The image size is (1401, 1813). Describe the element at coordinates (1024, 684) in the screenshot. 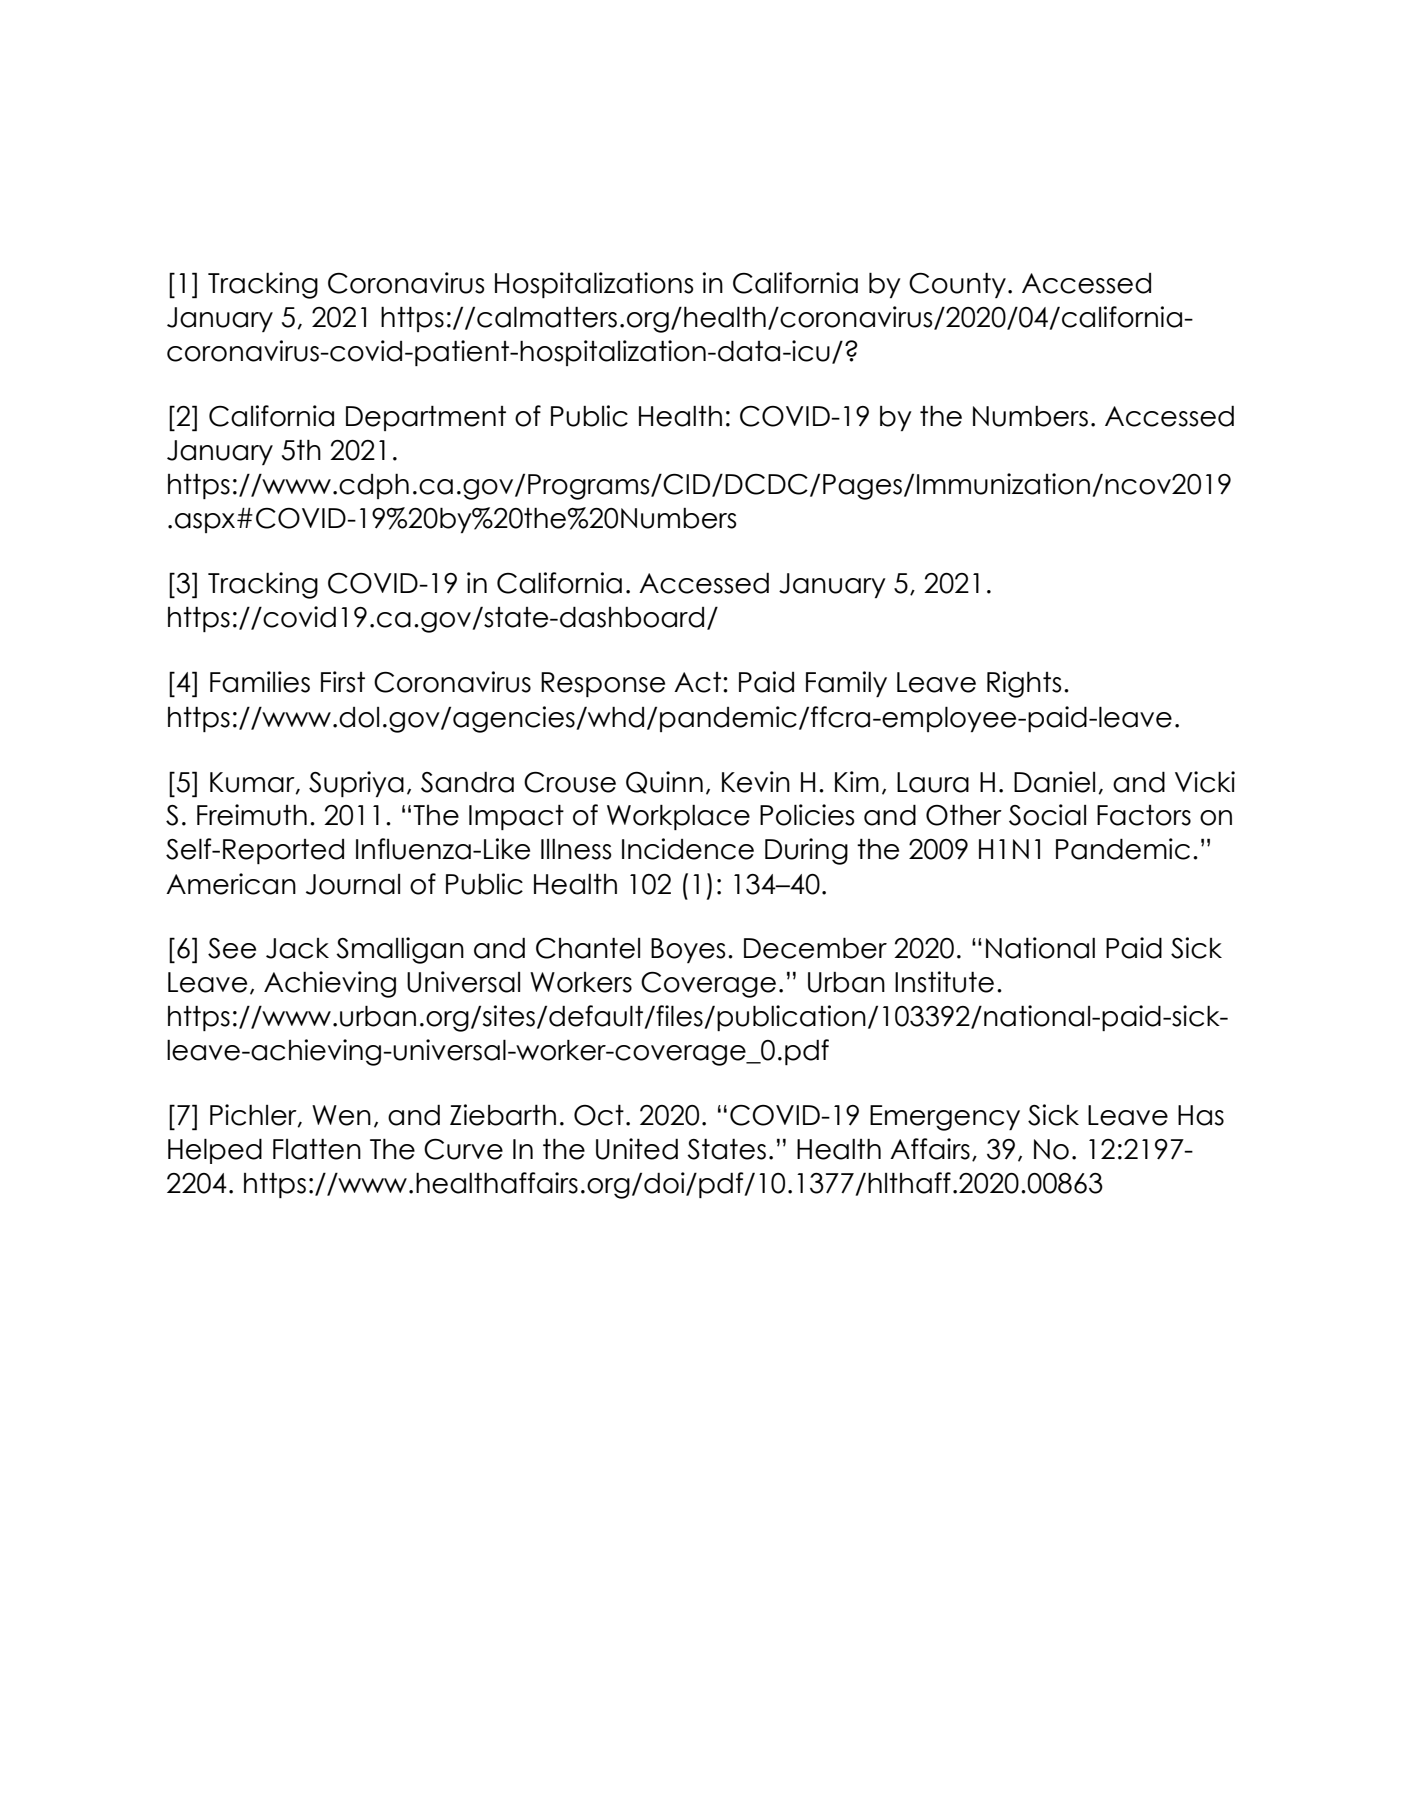

I see `Rights` at that location.
